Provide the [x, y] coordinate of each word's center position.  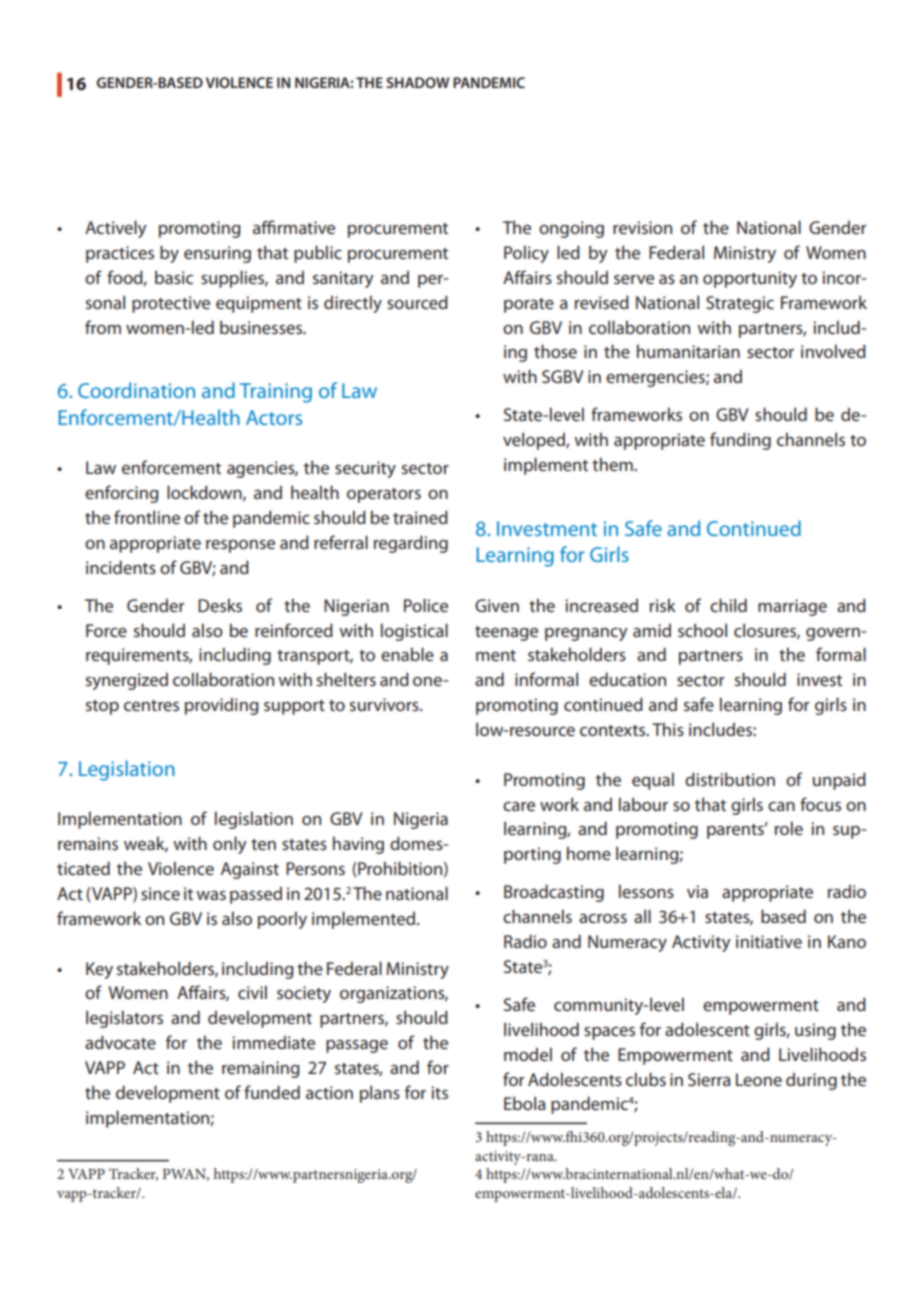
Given [497, 605]
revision [642, 227]
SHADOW [417, 82]
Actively [116, 229]
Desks [220, 605]
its [439, 1092]
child [728, 605]
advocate [120, 1042]
